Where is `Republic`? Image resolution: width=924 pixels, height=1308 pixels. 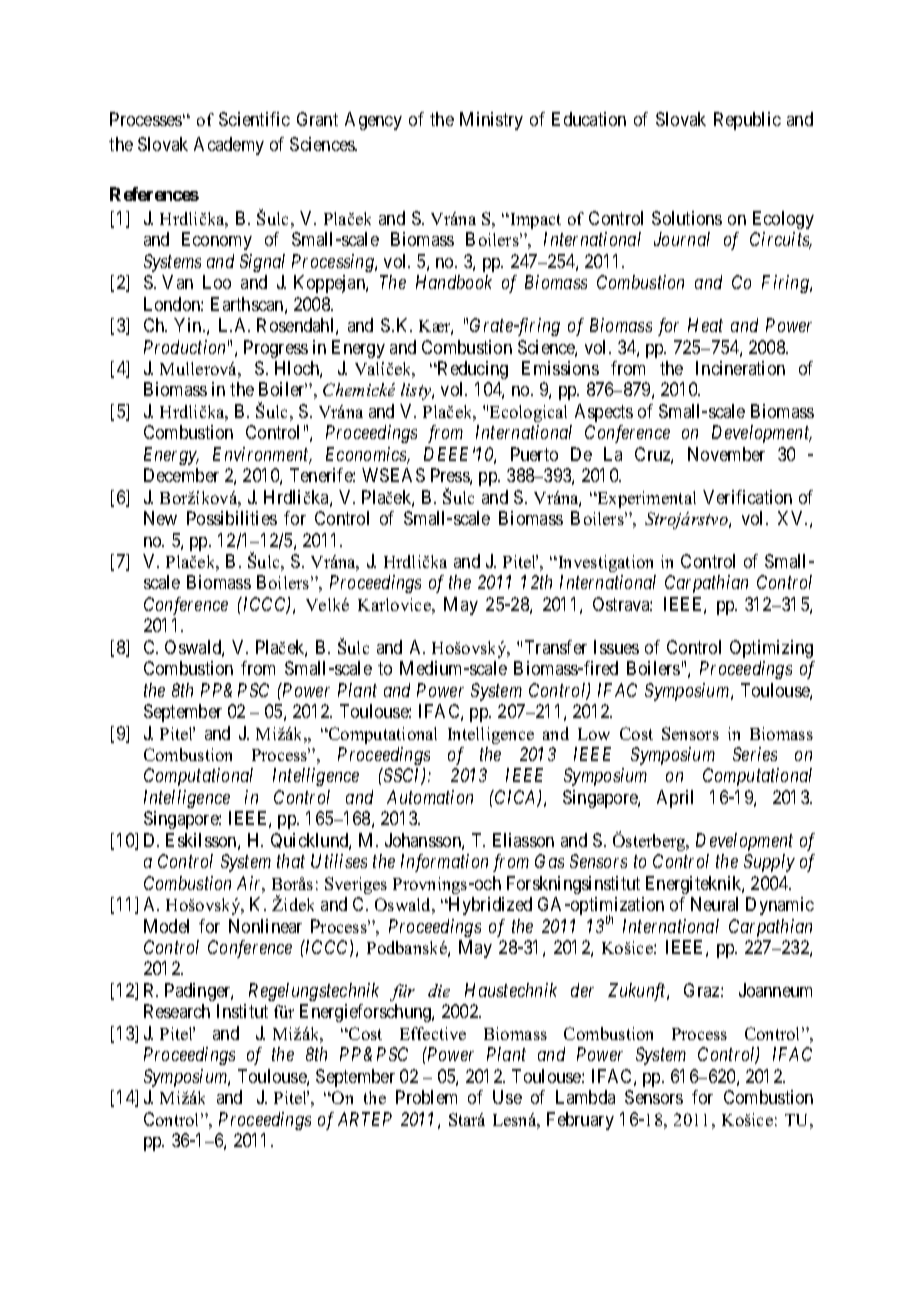
Republic is located at coordinates (747, 121).
